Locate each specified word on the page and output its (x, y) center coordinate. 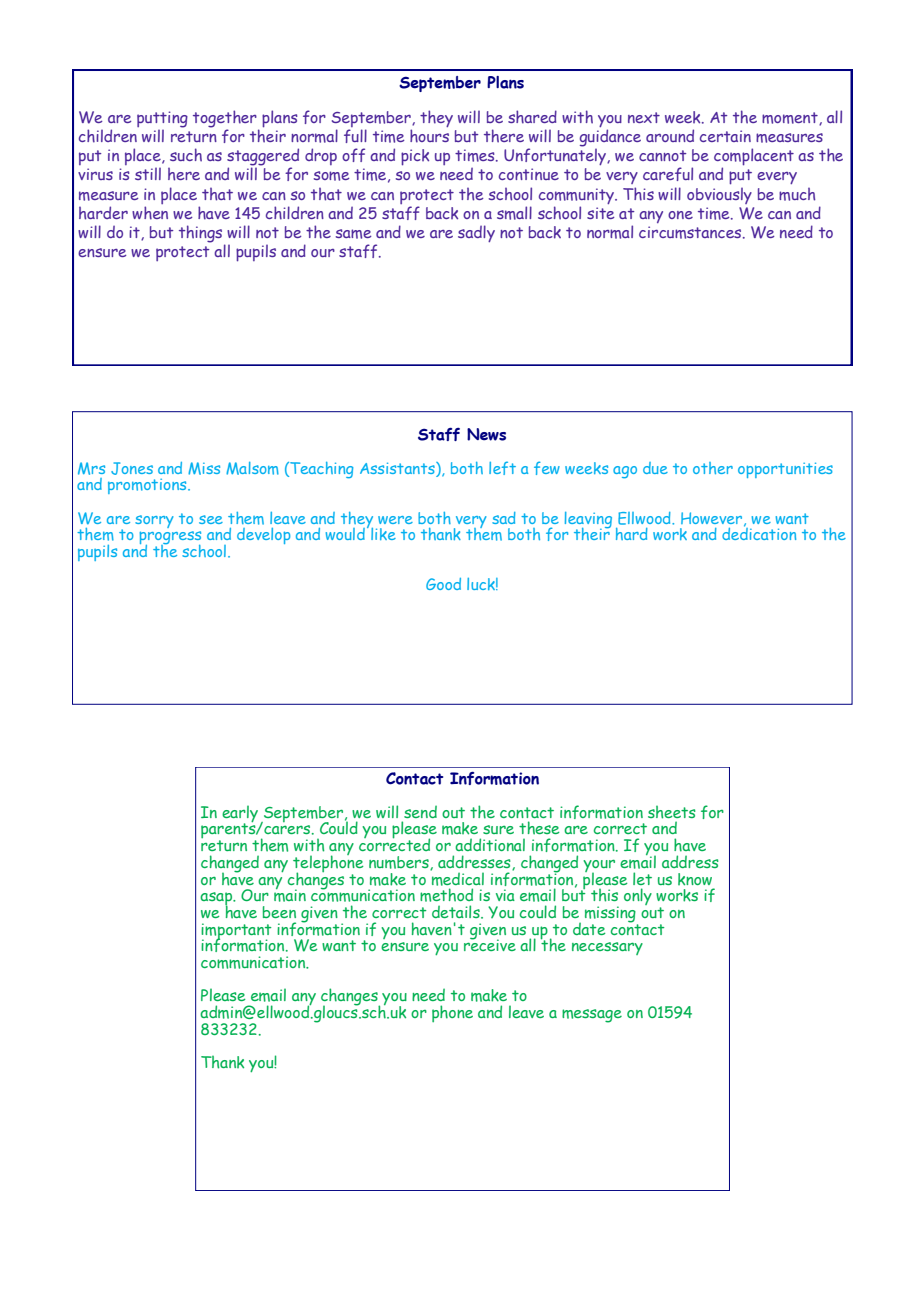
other (713, 468)
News (486, 434)
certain (725, 136)
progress (170, 539)
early (240, 814)
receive (490, 944)
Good (443, 584)
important (236, 932)
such (186, 155)
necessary (607, 948)
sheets (672, 812)
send (420, 811)
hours (429, 136)
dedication (759, 533)
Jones (132, 468)
